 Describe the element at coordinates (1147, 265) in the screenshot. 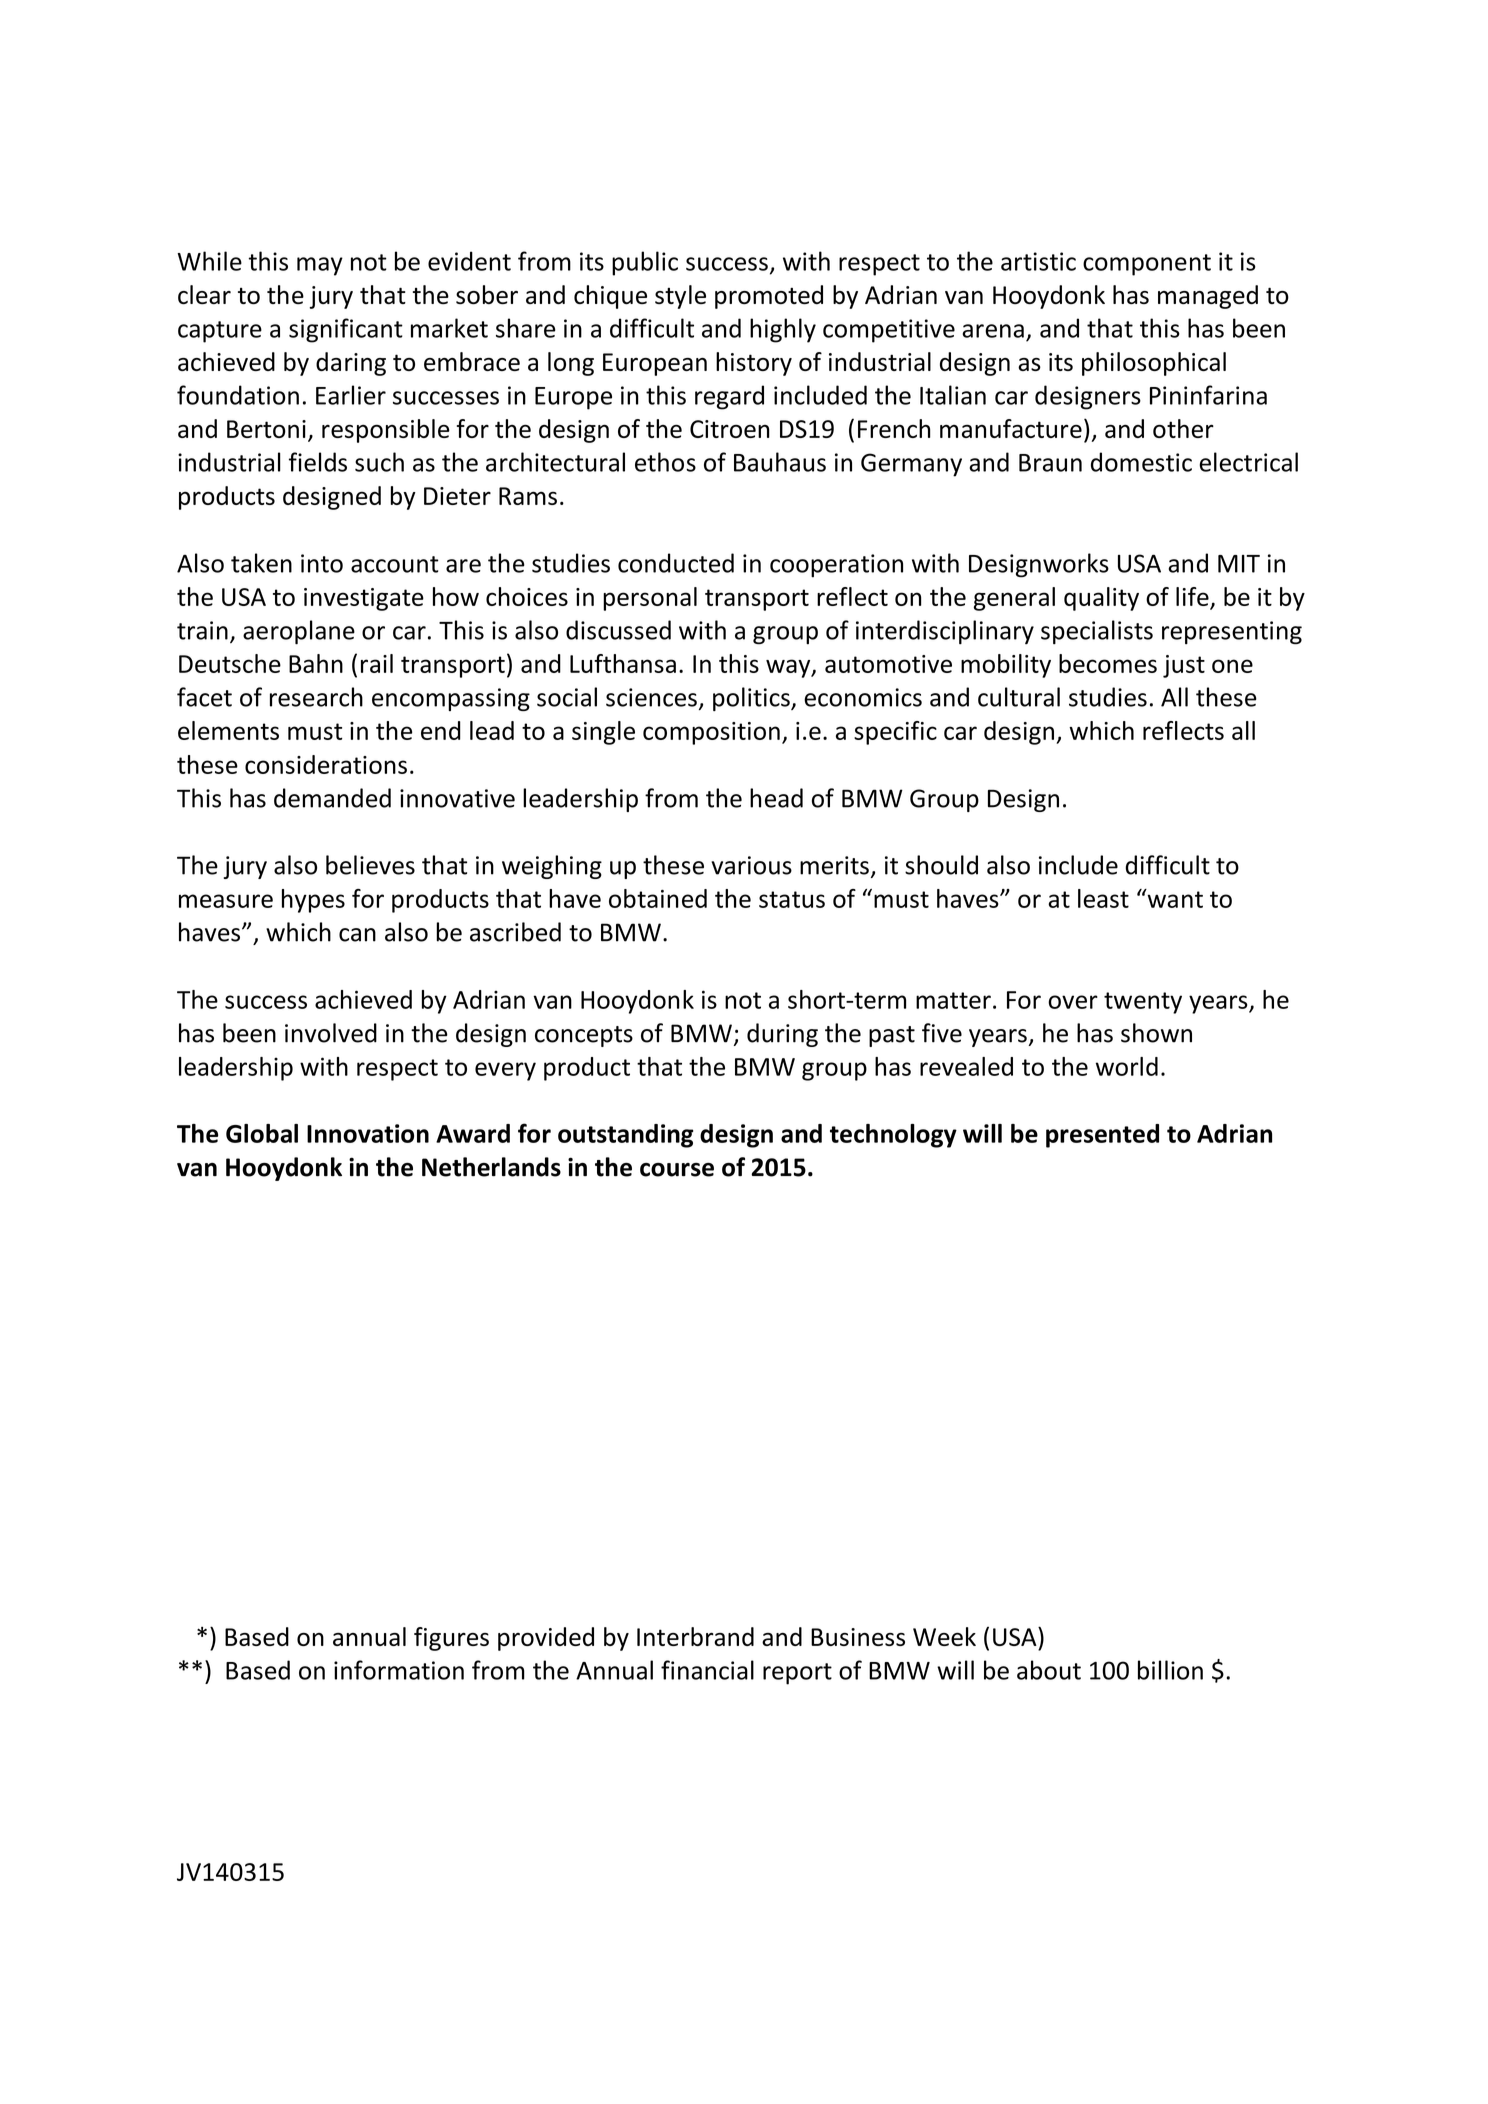

I see `component` at that location.
